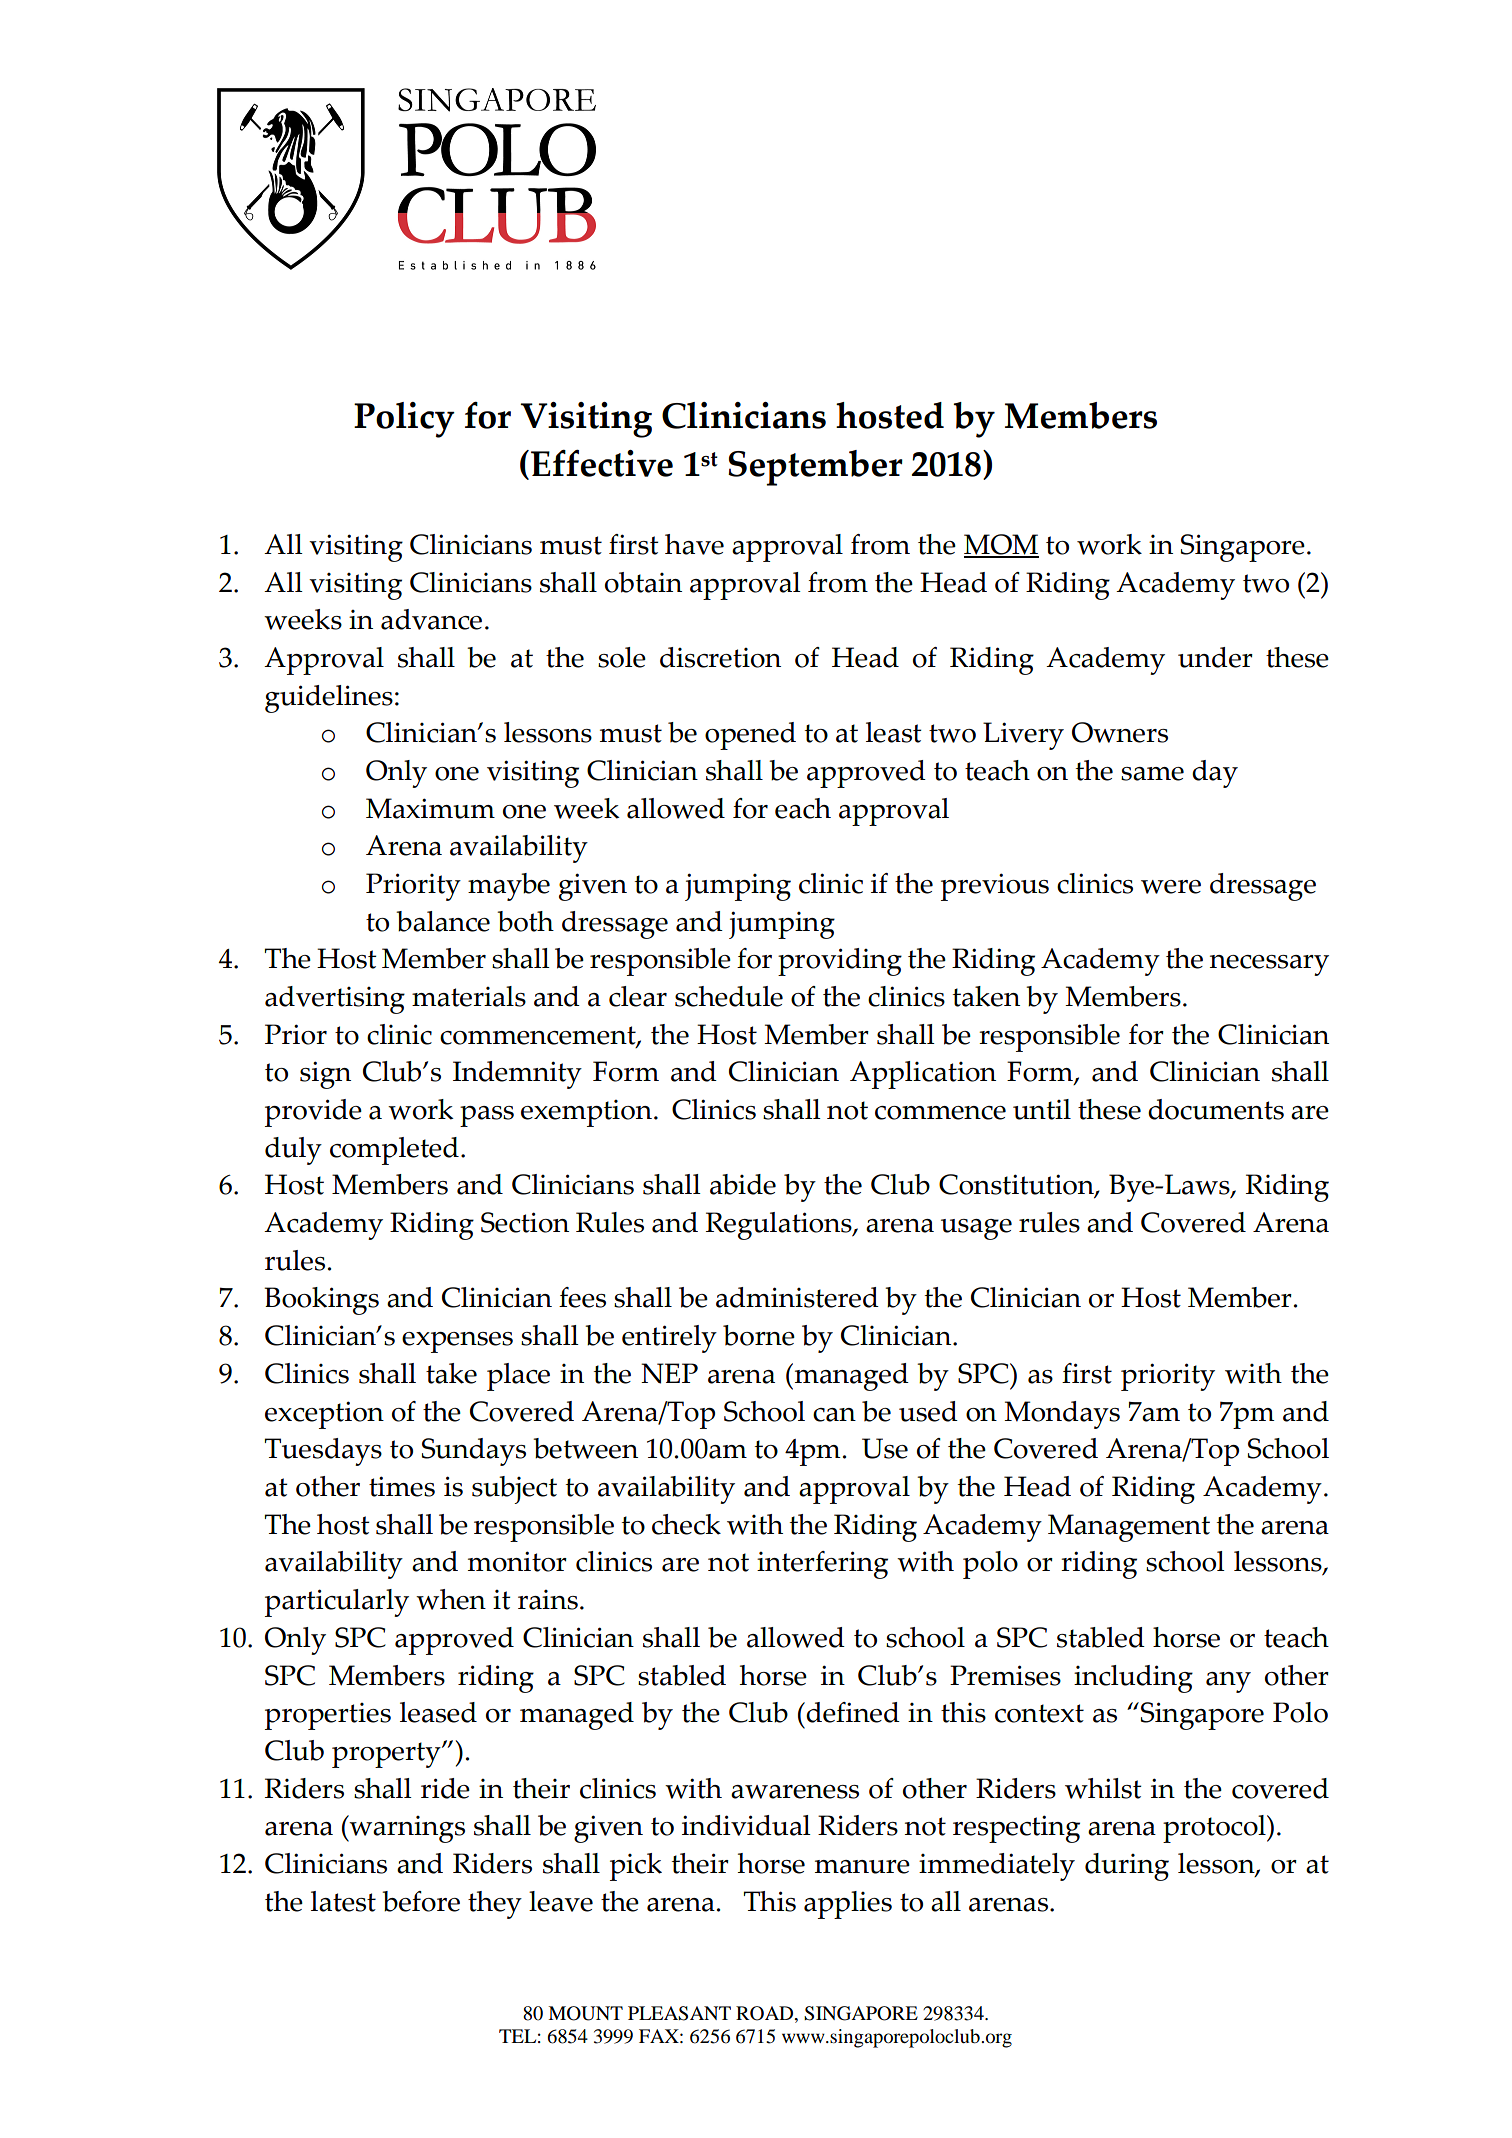 The width and height of the page is (1512, 2138). What do you see at coordinates (840, 962) in the page?
I see `providing` at bounding box center [840, 962].
